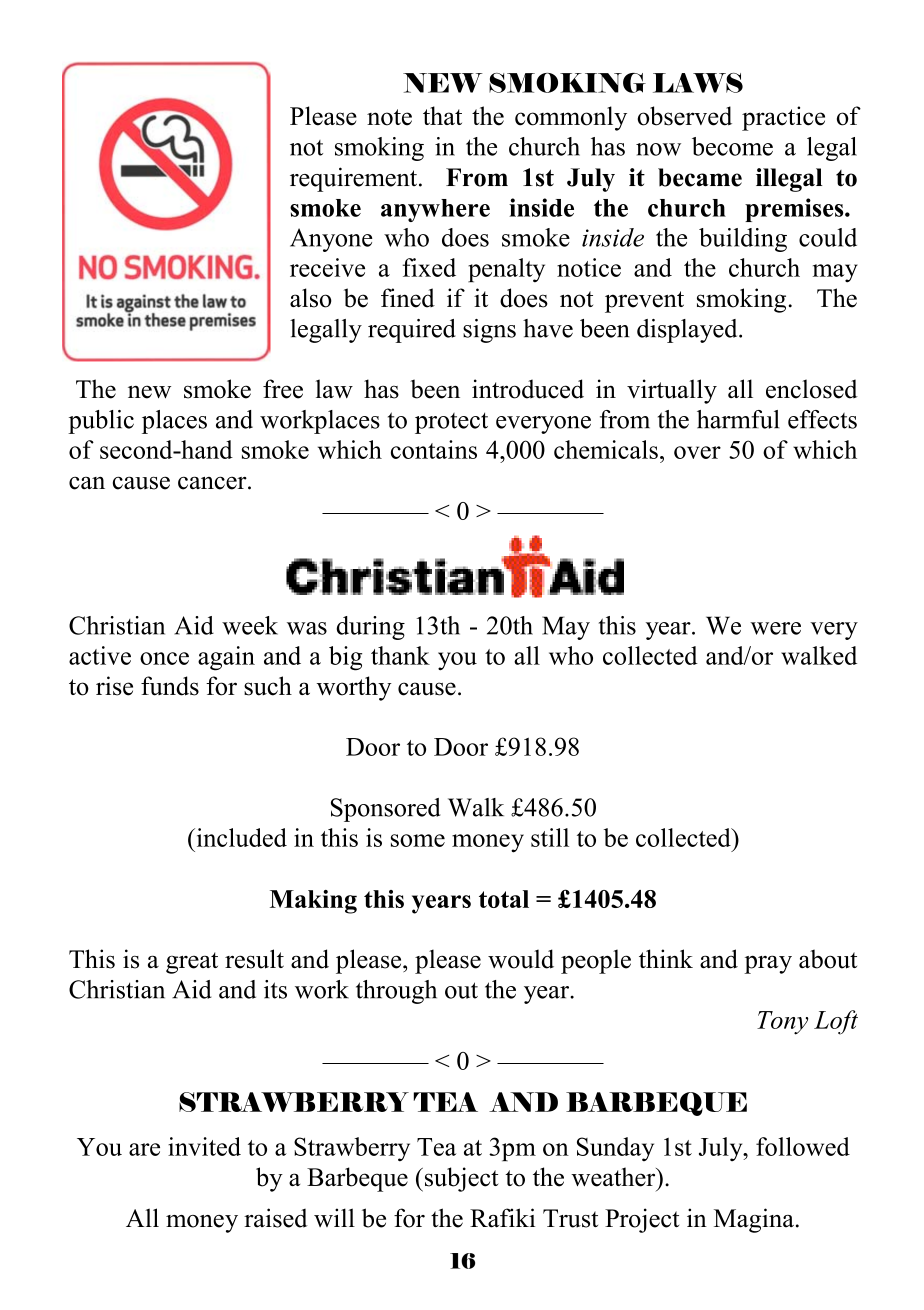 This document has width=924, height=1310. I want to click on invited, so click(204, 1146).
